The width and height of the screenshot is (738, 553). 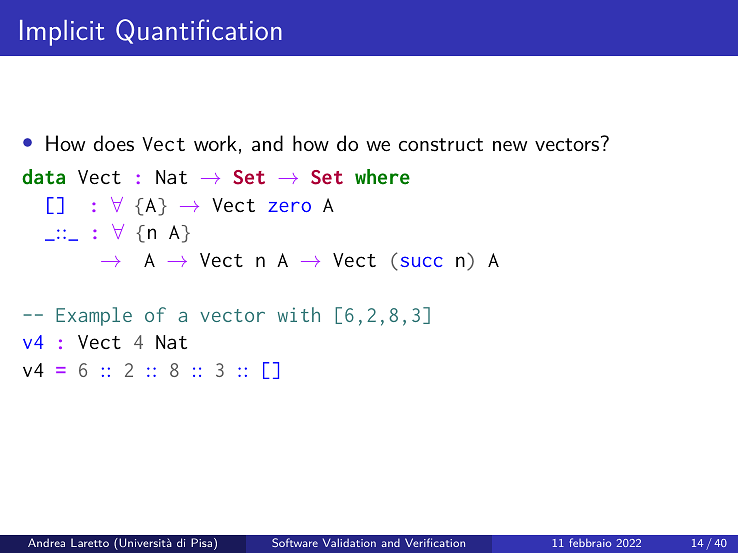 I want to click on Quantification, so click(x=199, y=31).
